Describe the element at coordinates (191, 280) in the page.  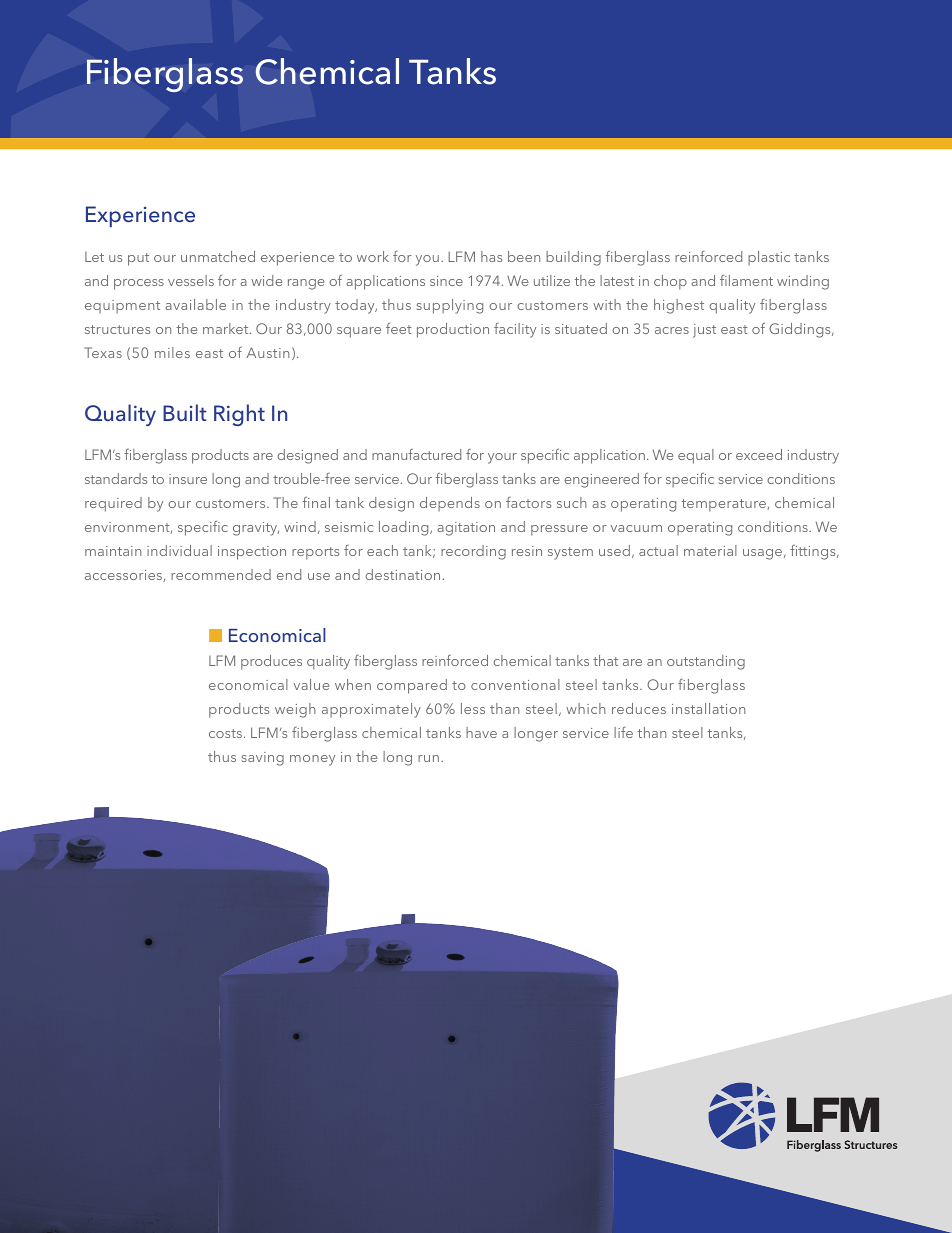
I see `vessels` at that location.
